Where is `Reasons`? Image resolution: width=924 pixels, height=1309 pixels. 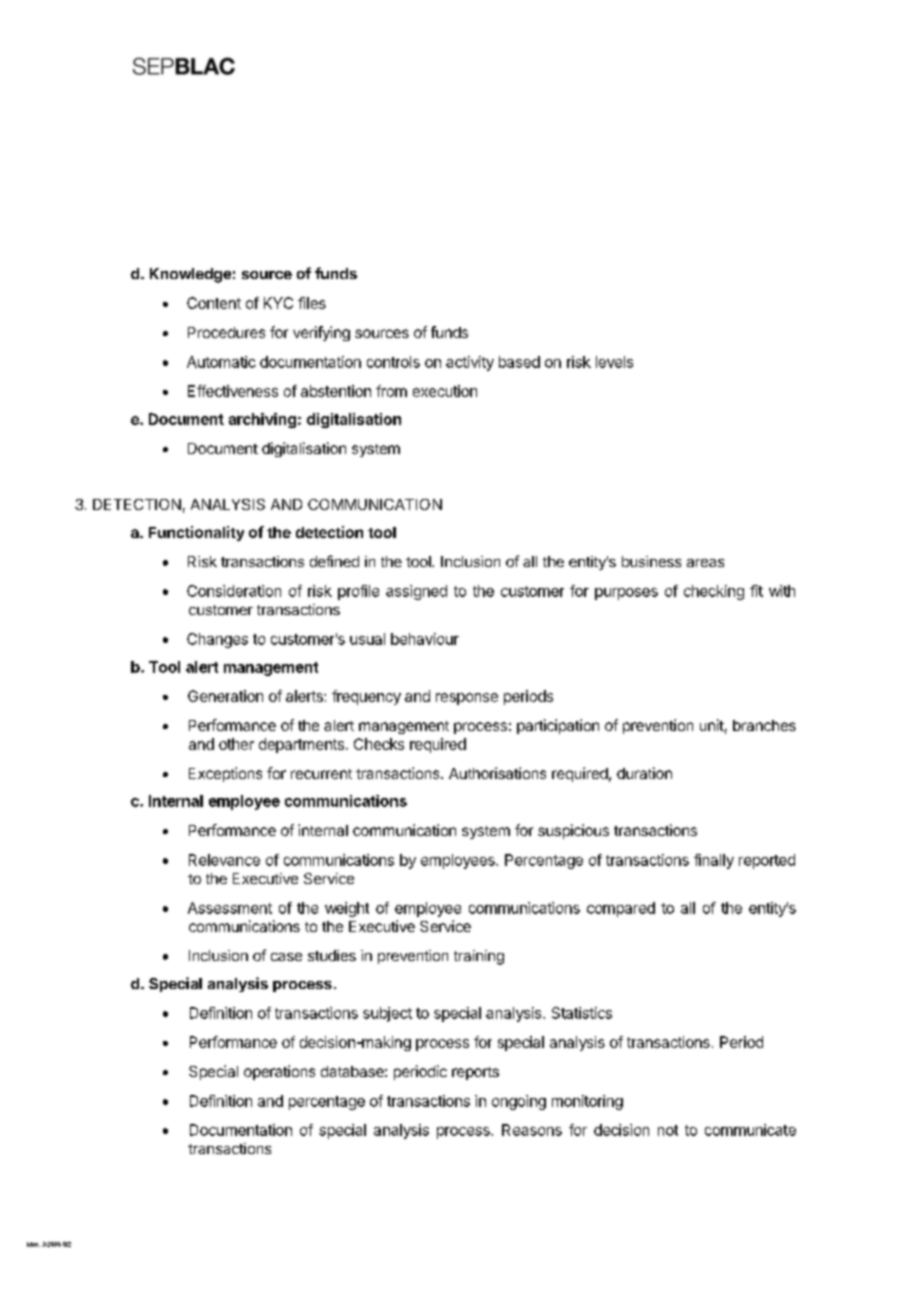
Reasons is located at coordinates (532, 1130).
